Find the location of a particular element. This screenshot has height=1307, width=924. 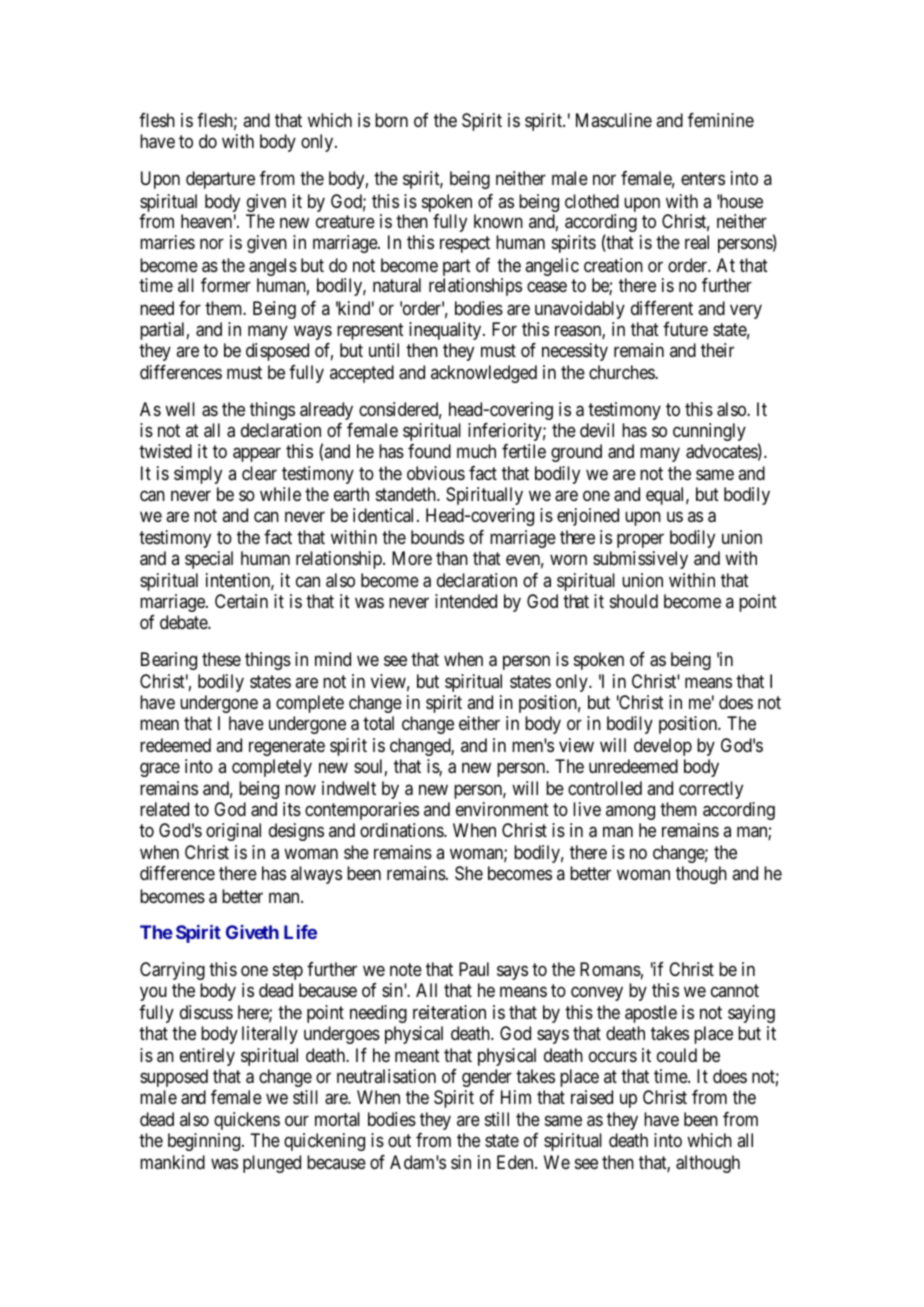

marries is located at coordinates (167, 242).
